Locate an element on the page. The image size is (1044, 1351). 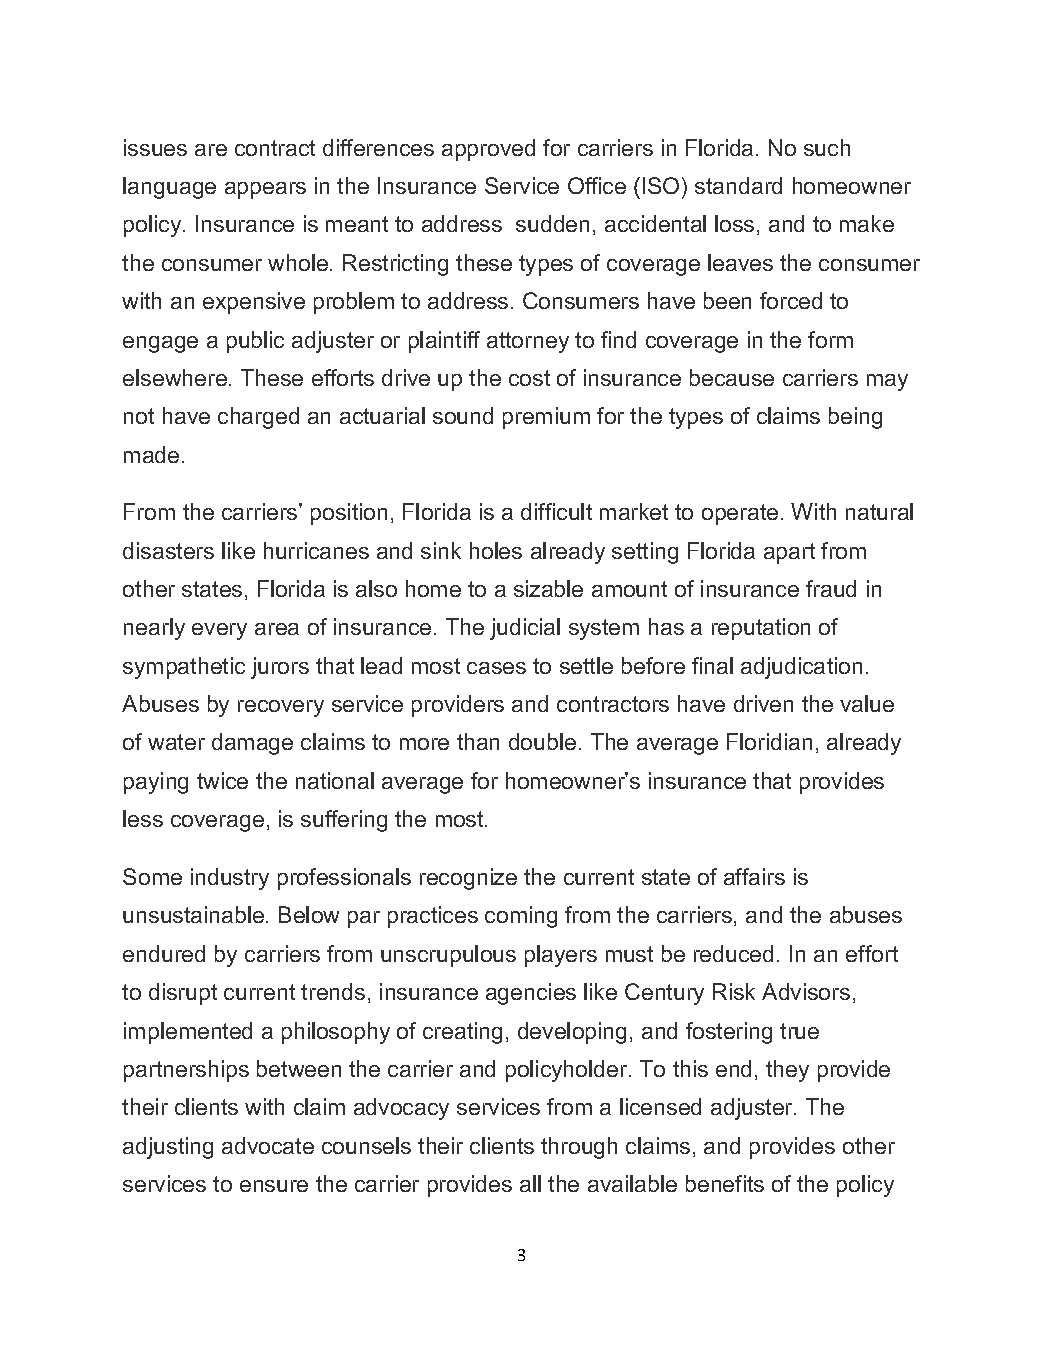
players is located at coordinates (561, 956).
